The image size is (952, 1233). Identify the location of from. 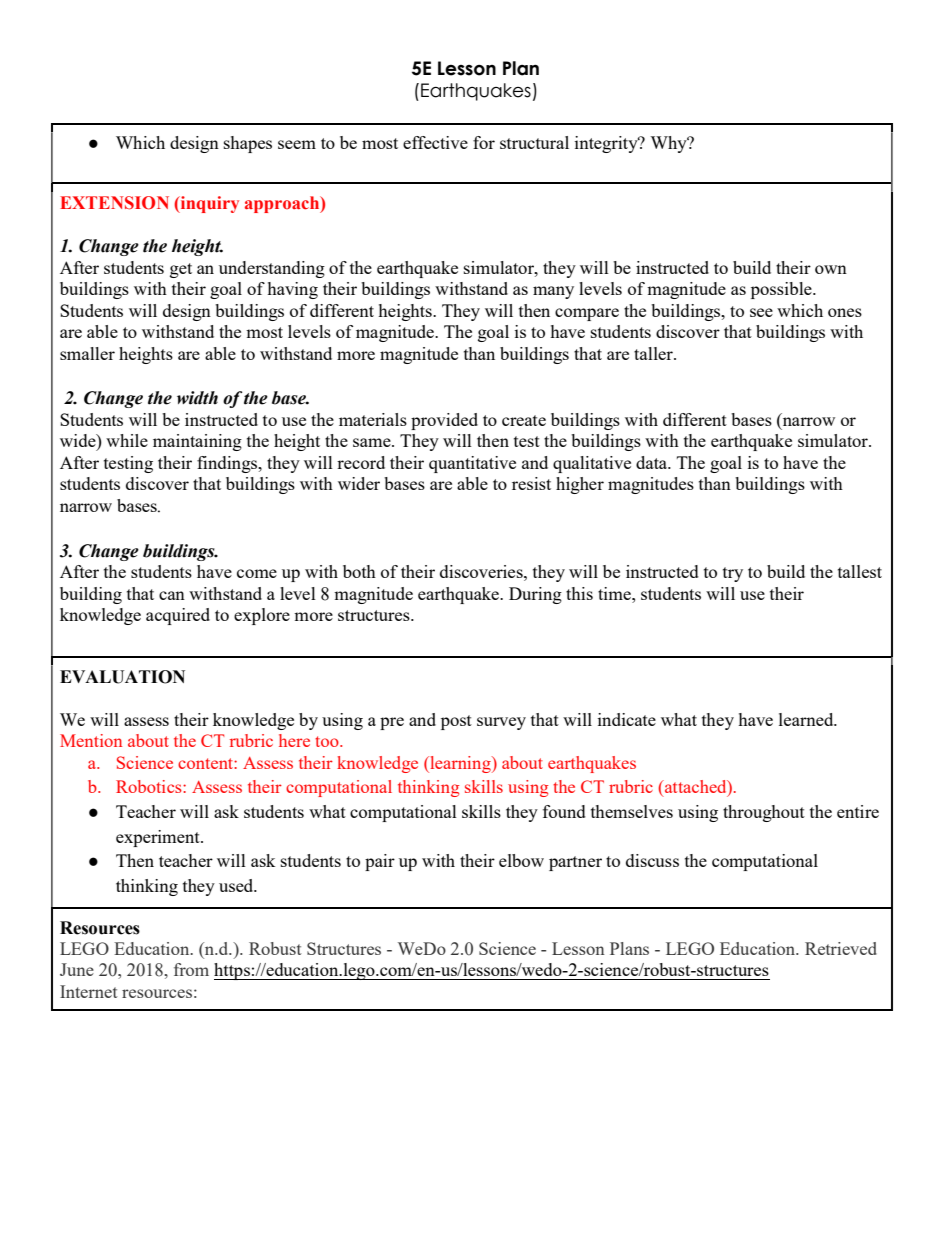
(191, 969).
